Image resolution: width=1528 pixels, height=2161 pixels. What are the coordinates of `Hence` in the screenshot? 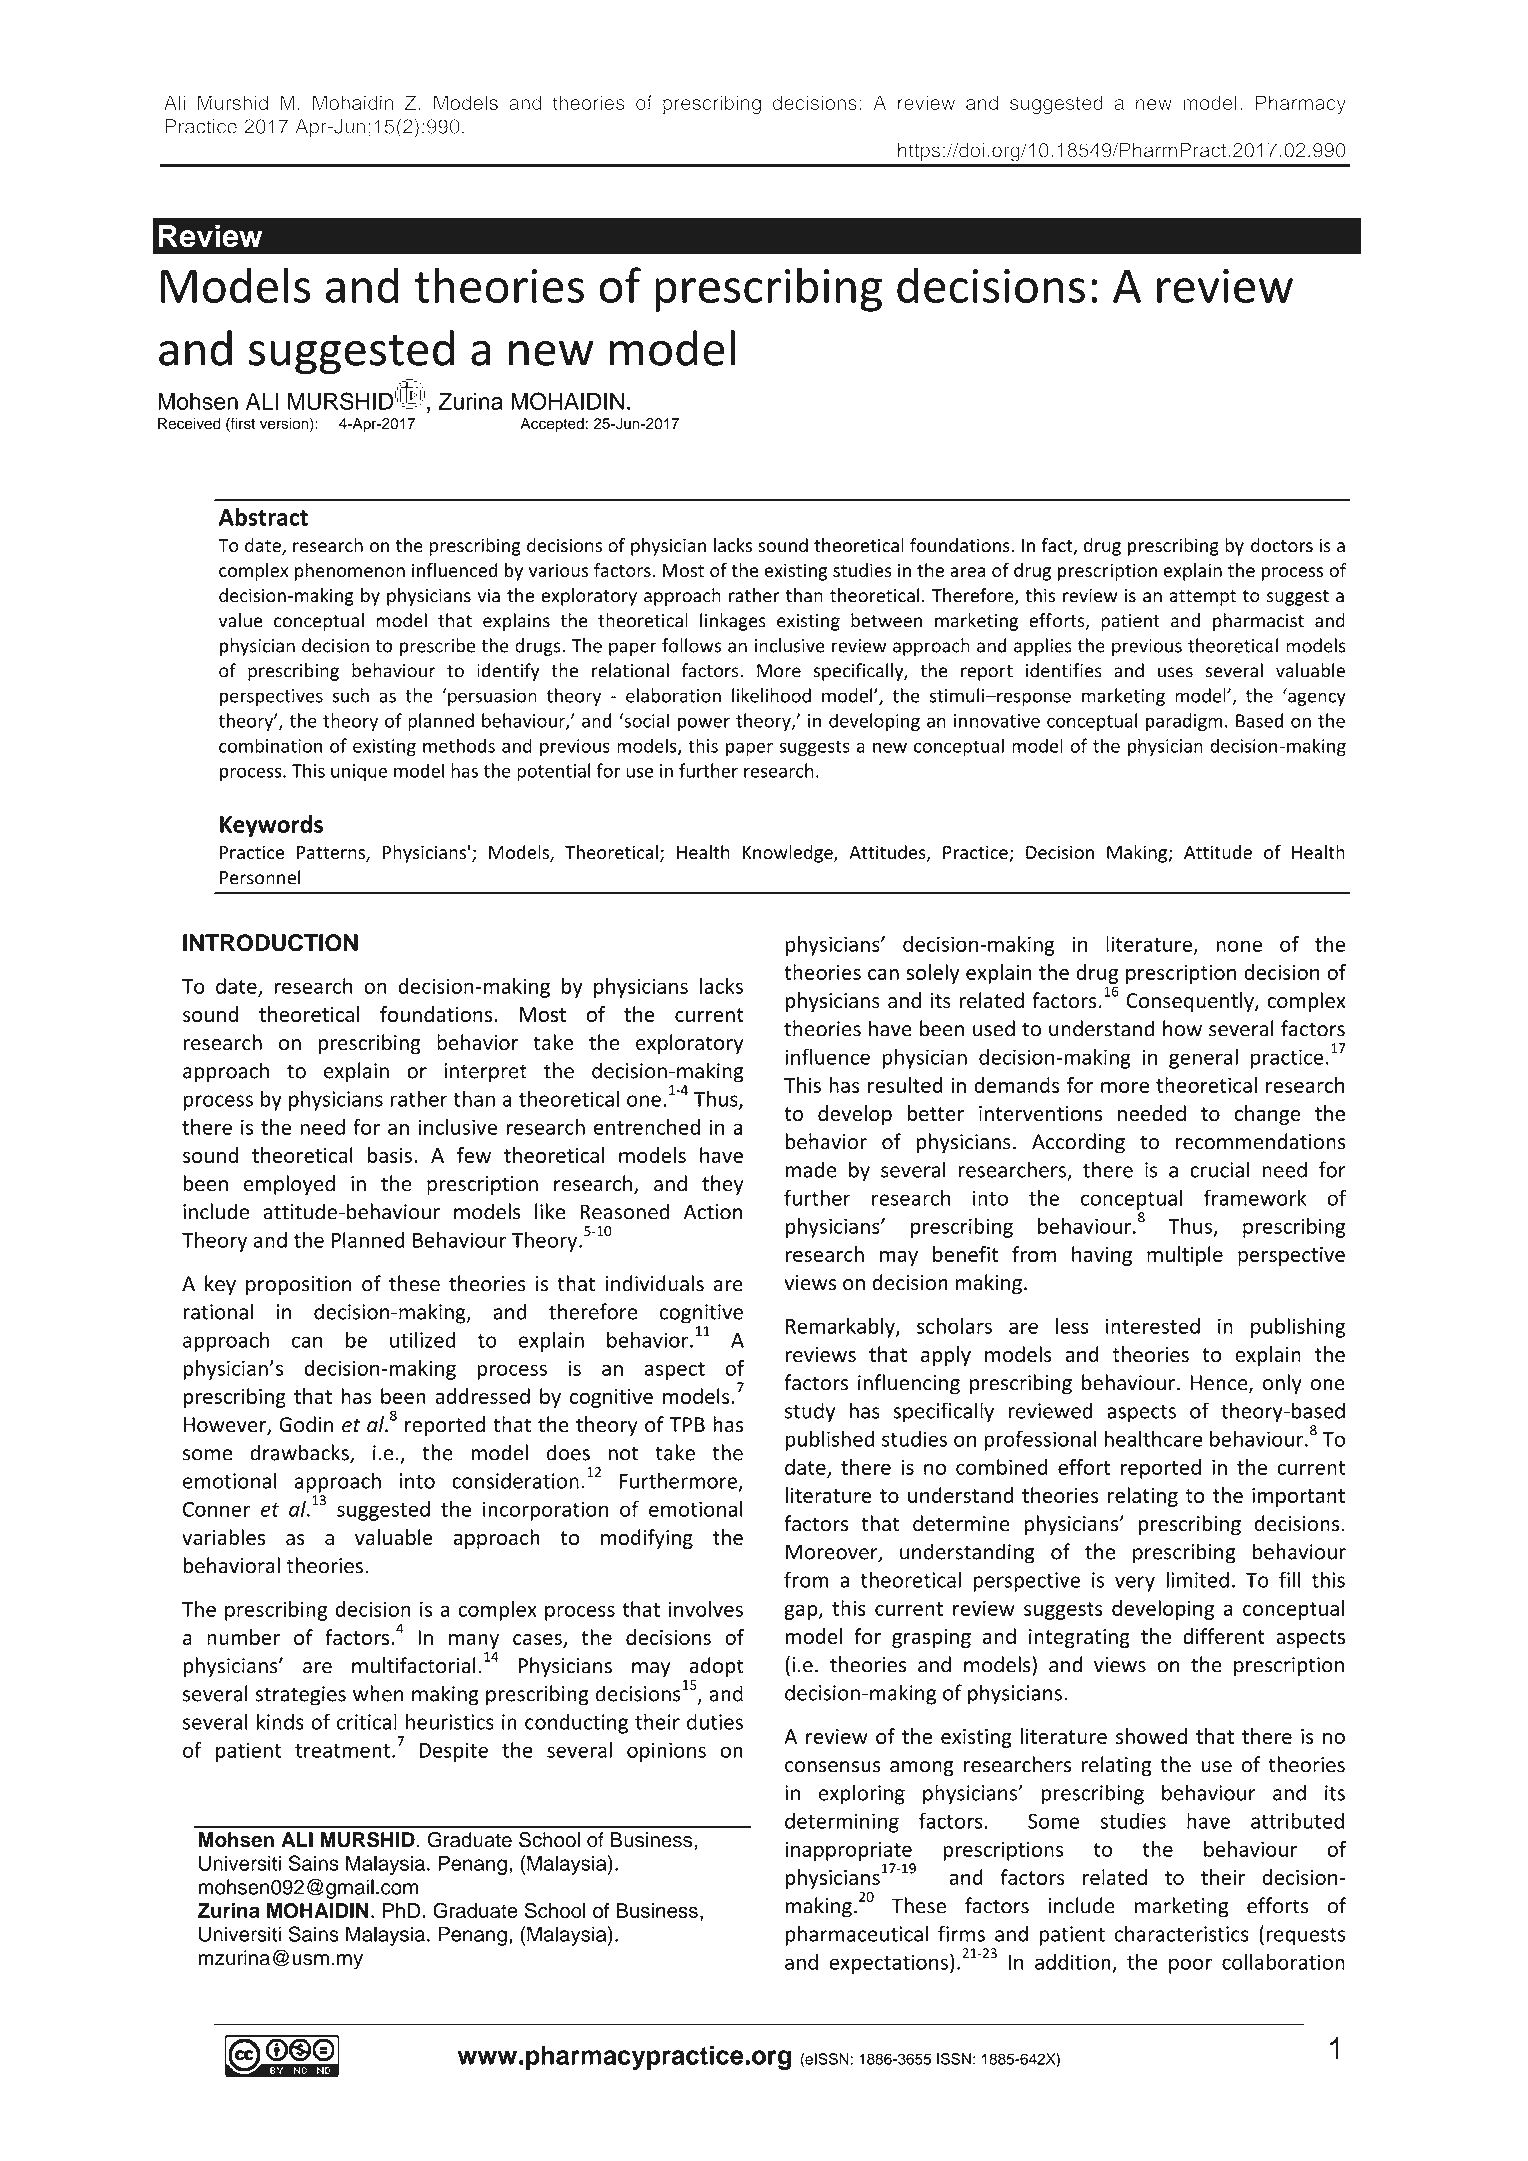 It's located at (1220, 1384).
